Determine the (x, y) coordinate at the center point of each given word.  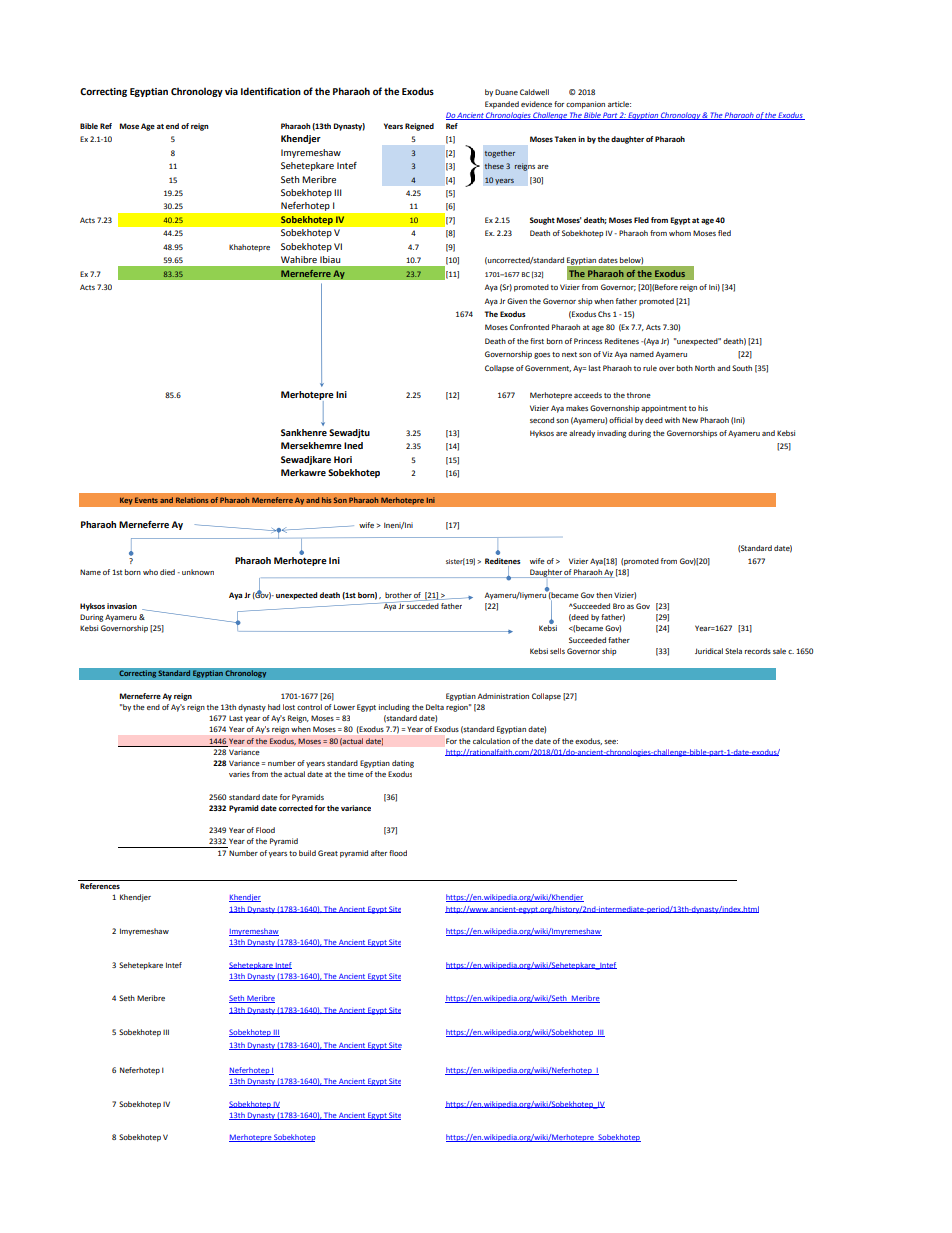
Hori (343, 459)
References (100, 886)
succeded (422, 605)
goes (542, 356)
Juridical (709, 651)
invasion (122, 606)
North (705, 368)
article (619, 104)
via (231, 91)
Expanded (502, 105)
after (379, 853)
